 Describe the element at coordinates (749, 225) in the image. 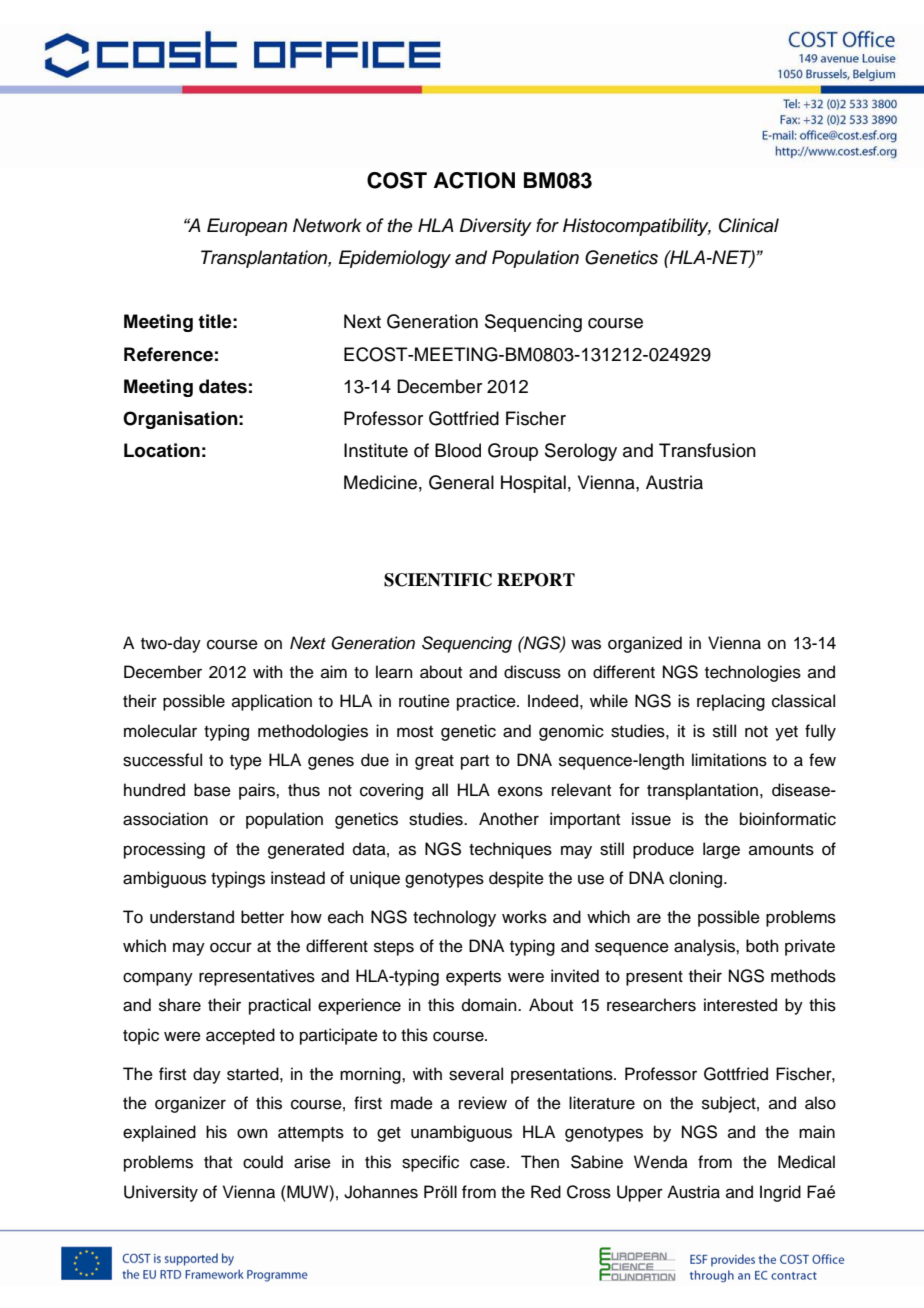

I see `Clinical` at that location.
